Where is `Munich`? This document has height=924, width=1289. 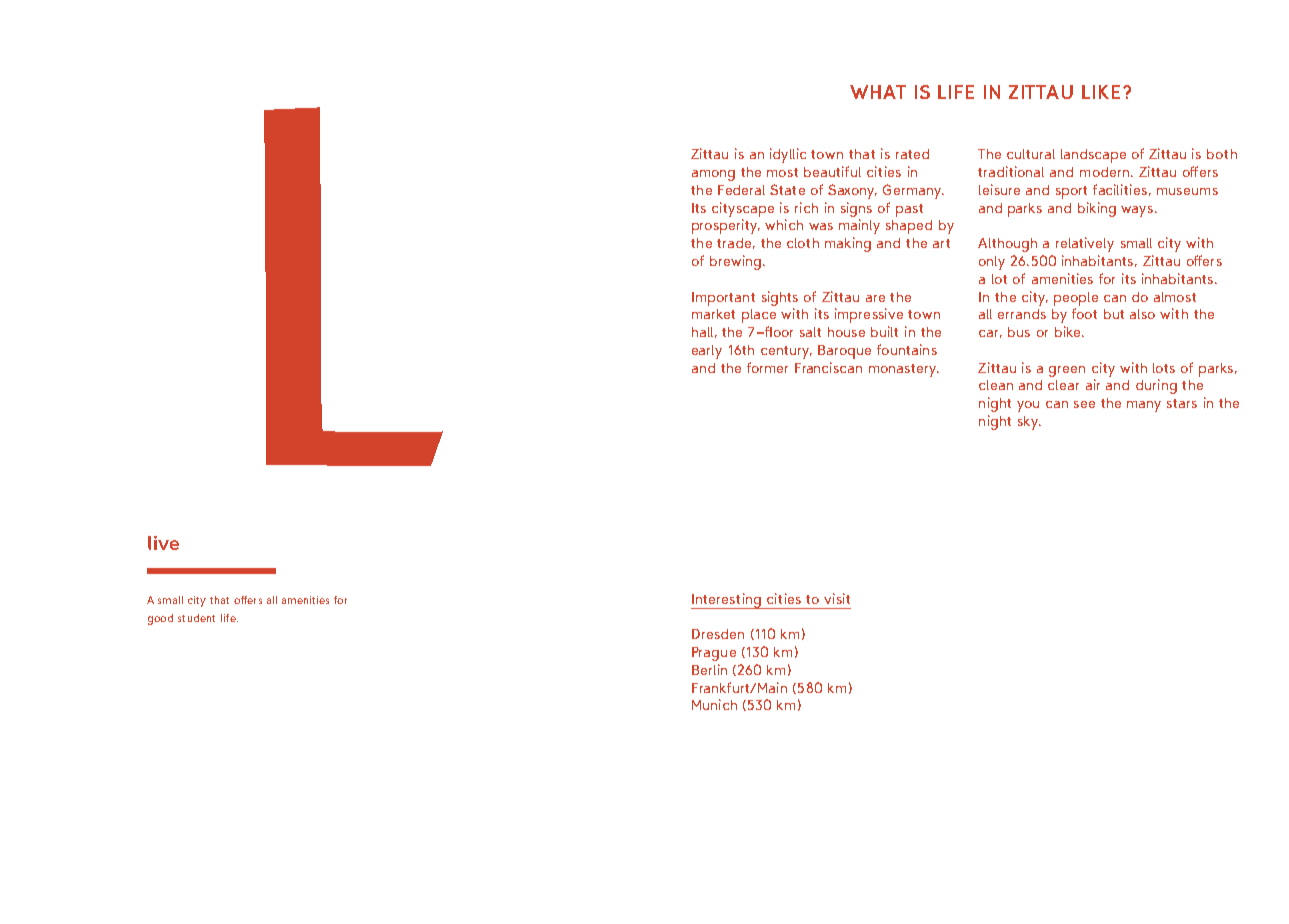
Munich is located at coordinates (714, 704).
